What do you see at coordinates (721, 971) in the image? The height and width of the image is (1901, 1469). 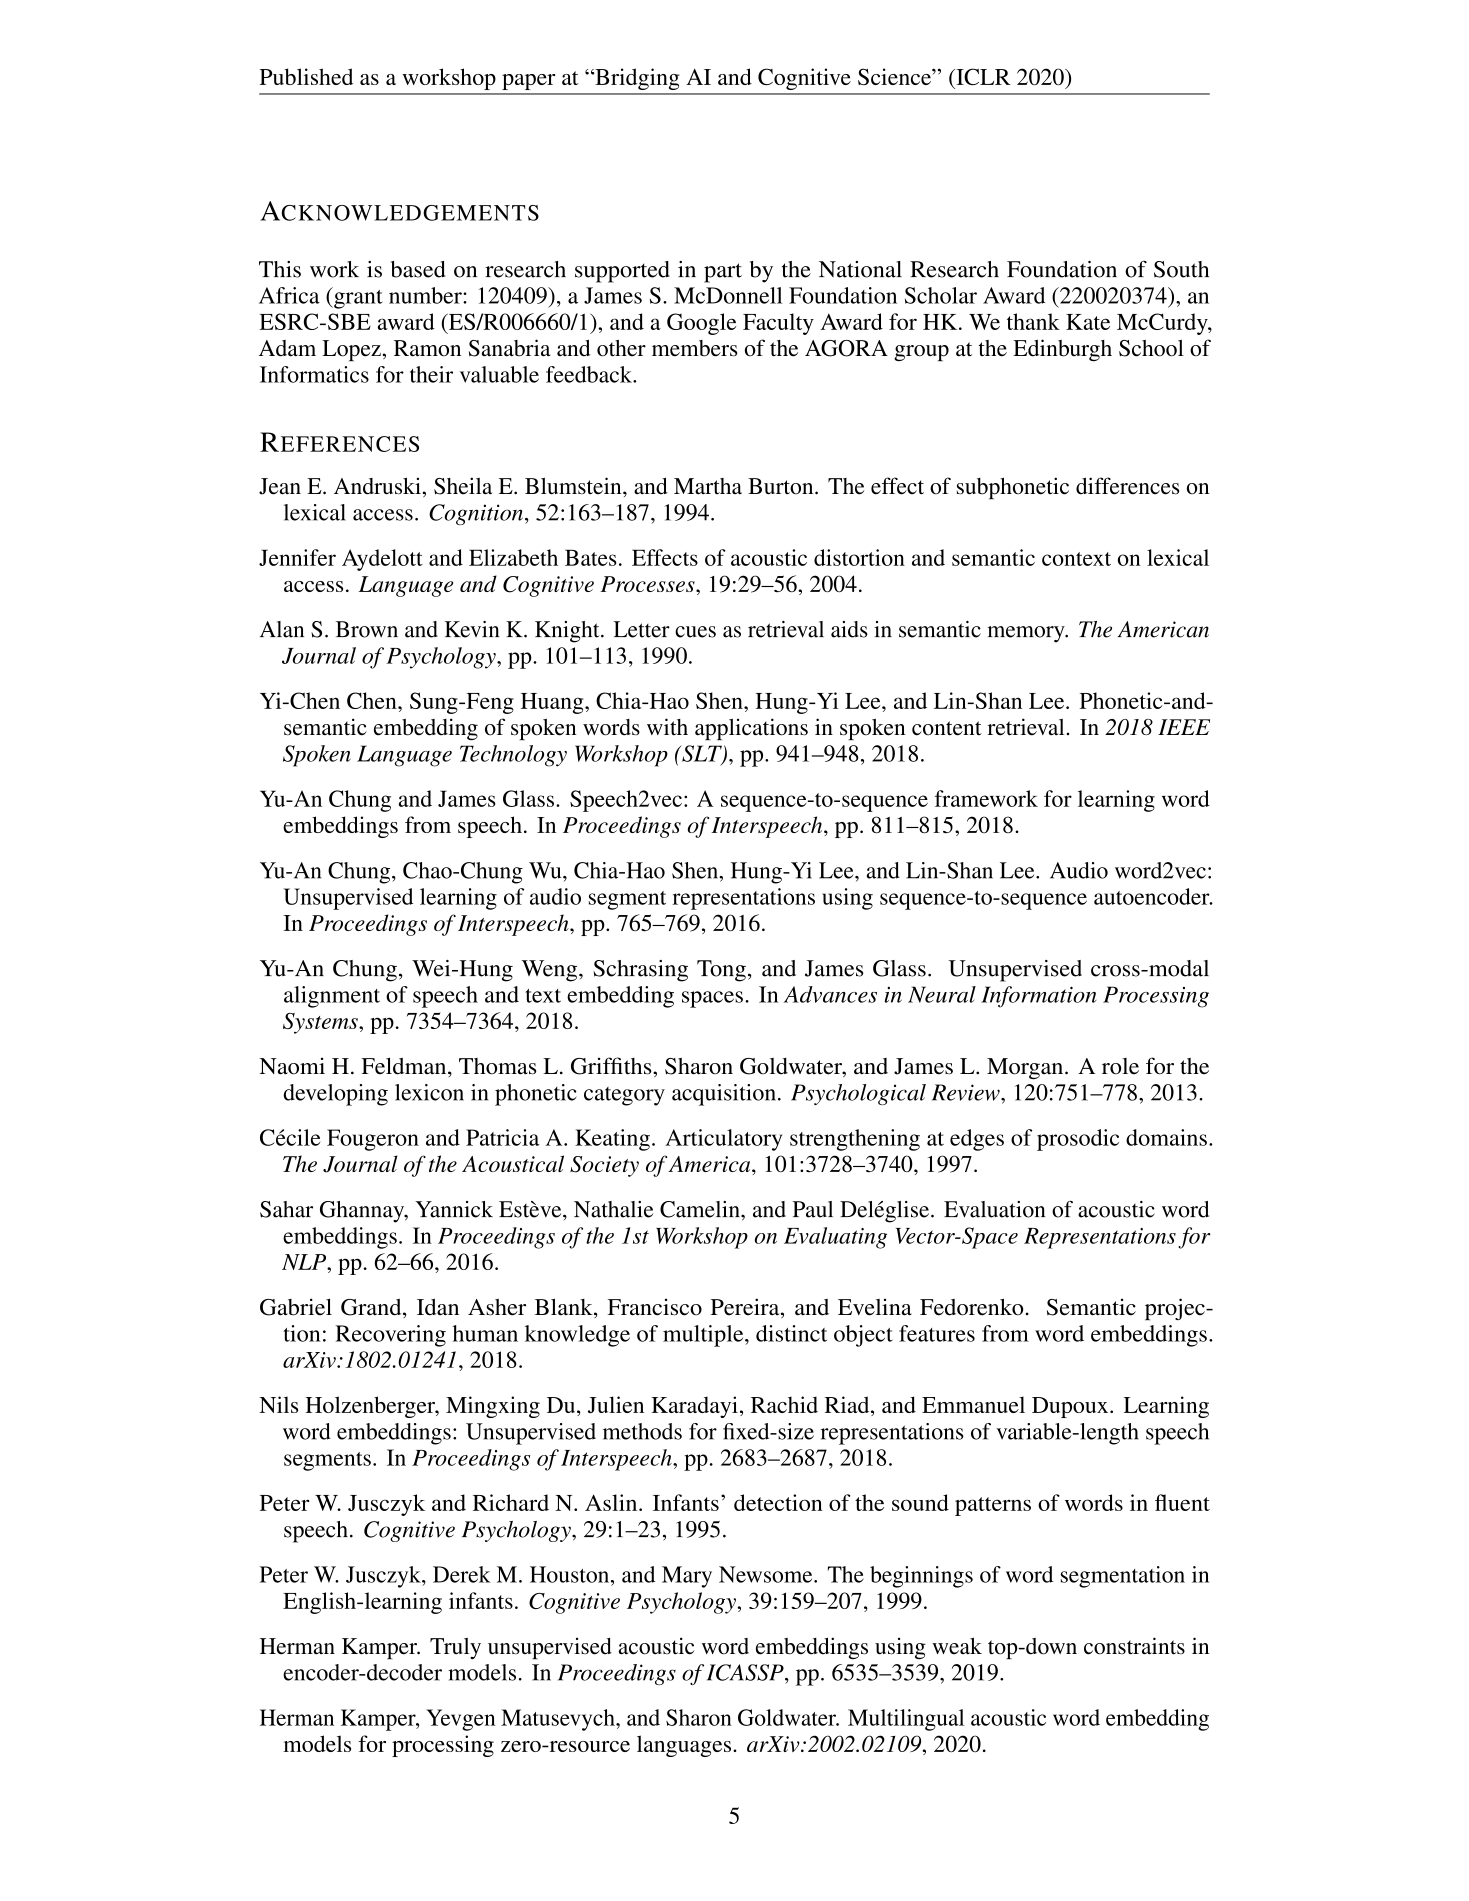 I see `Tong` at bounding box center [721, 971].
